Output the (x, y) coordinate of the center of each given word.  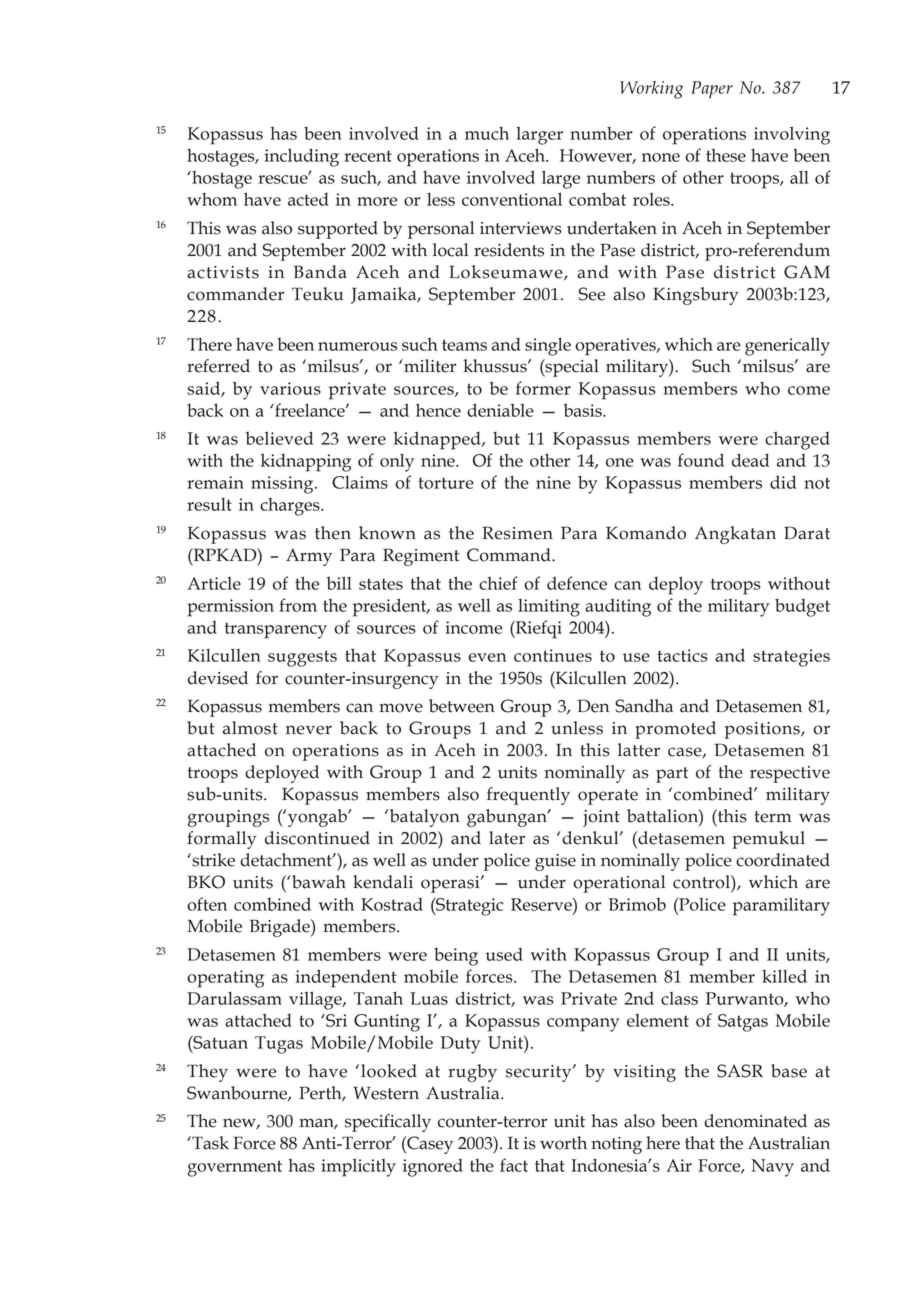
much (487, 133)
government (235, 1168)
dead (750, 460)
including (302, 157)
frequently (528, 796)
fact (514, 1165)
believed (279, 438)
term (773, 817)
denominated (755, 1121)
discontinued (317, 838)
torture (446, 483)
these (726, 155)
